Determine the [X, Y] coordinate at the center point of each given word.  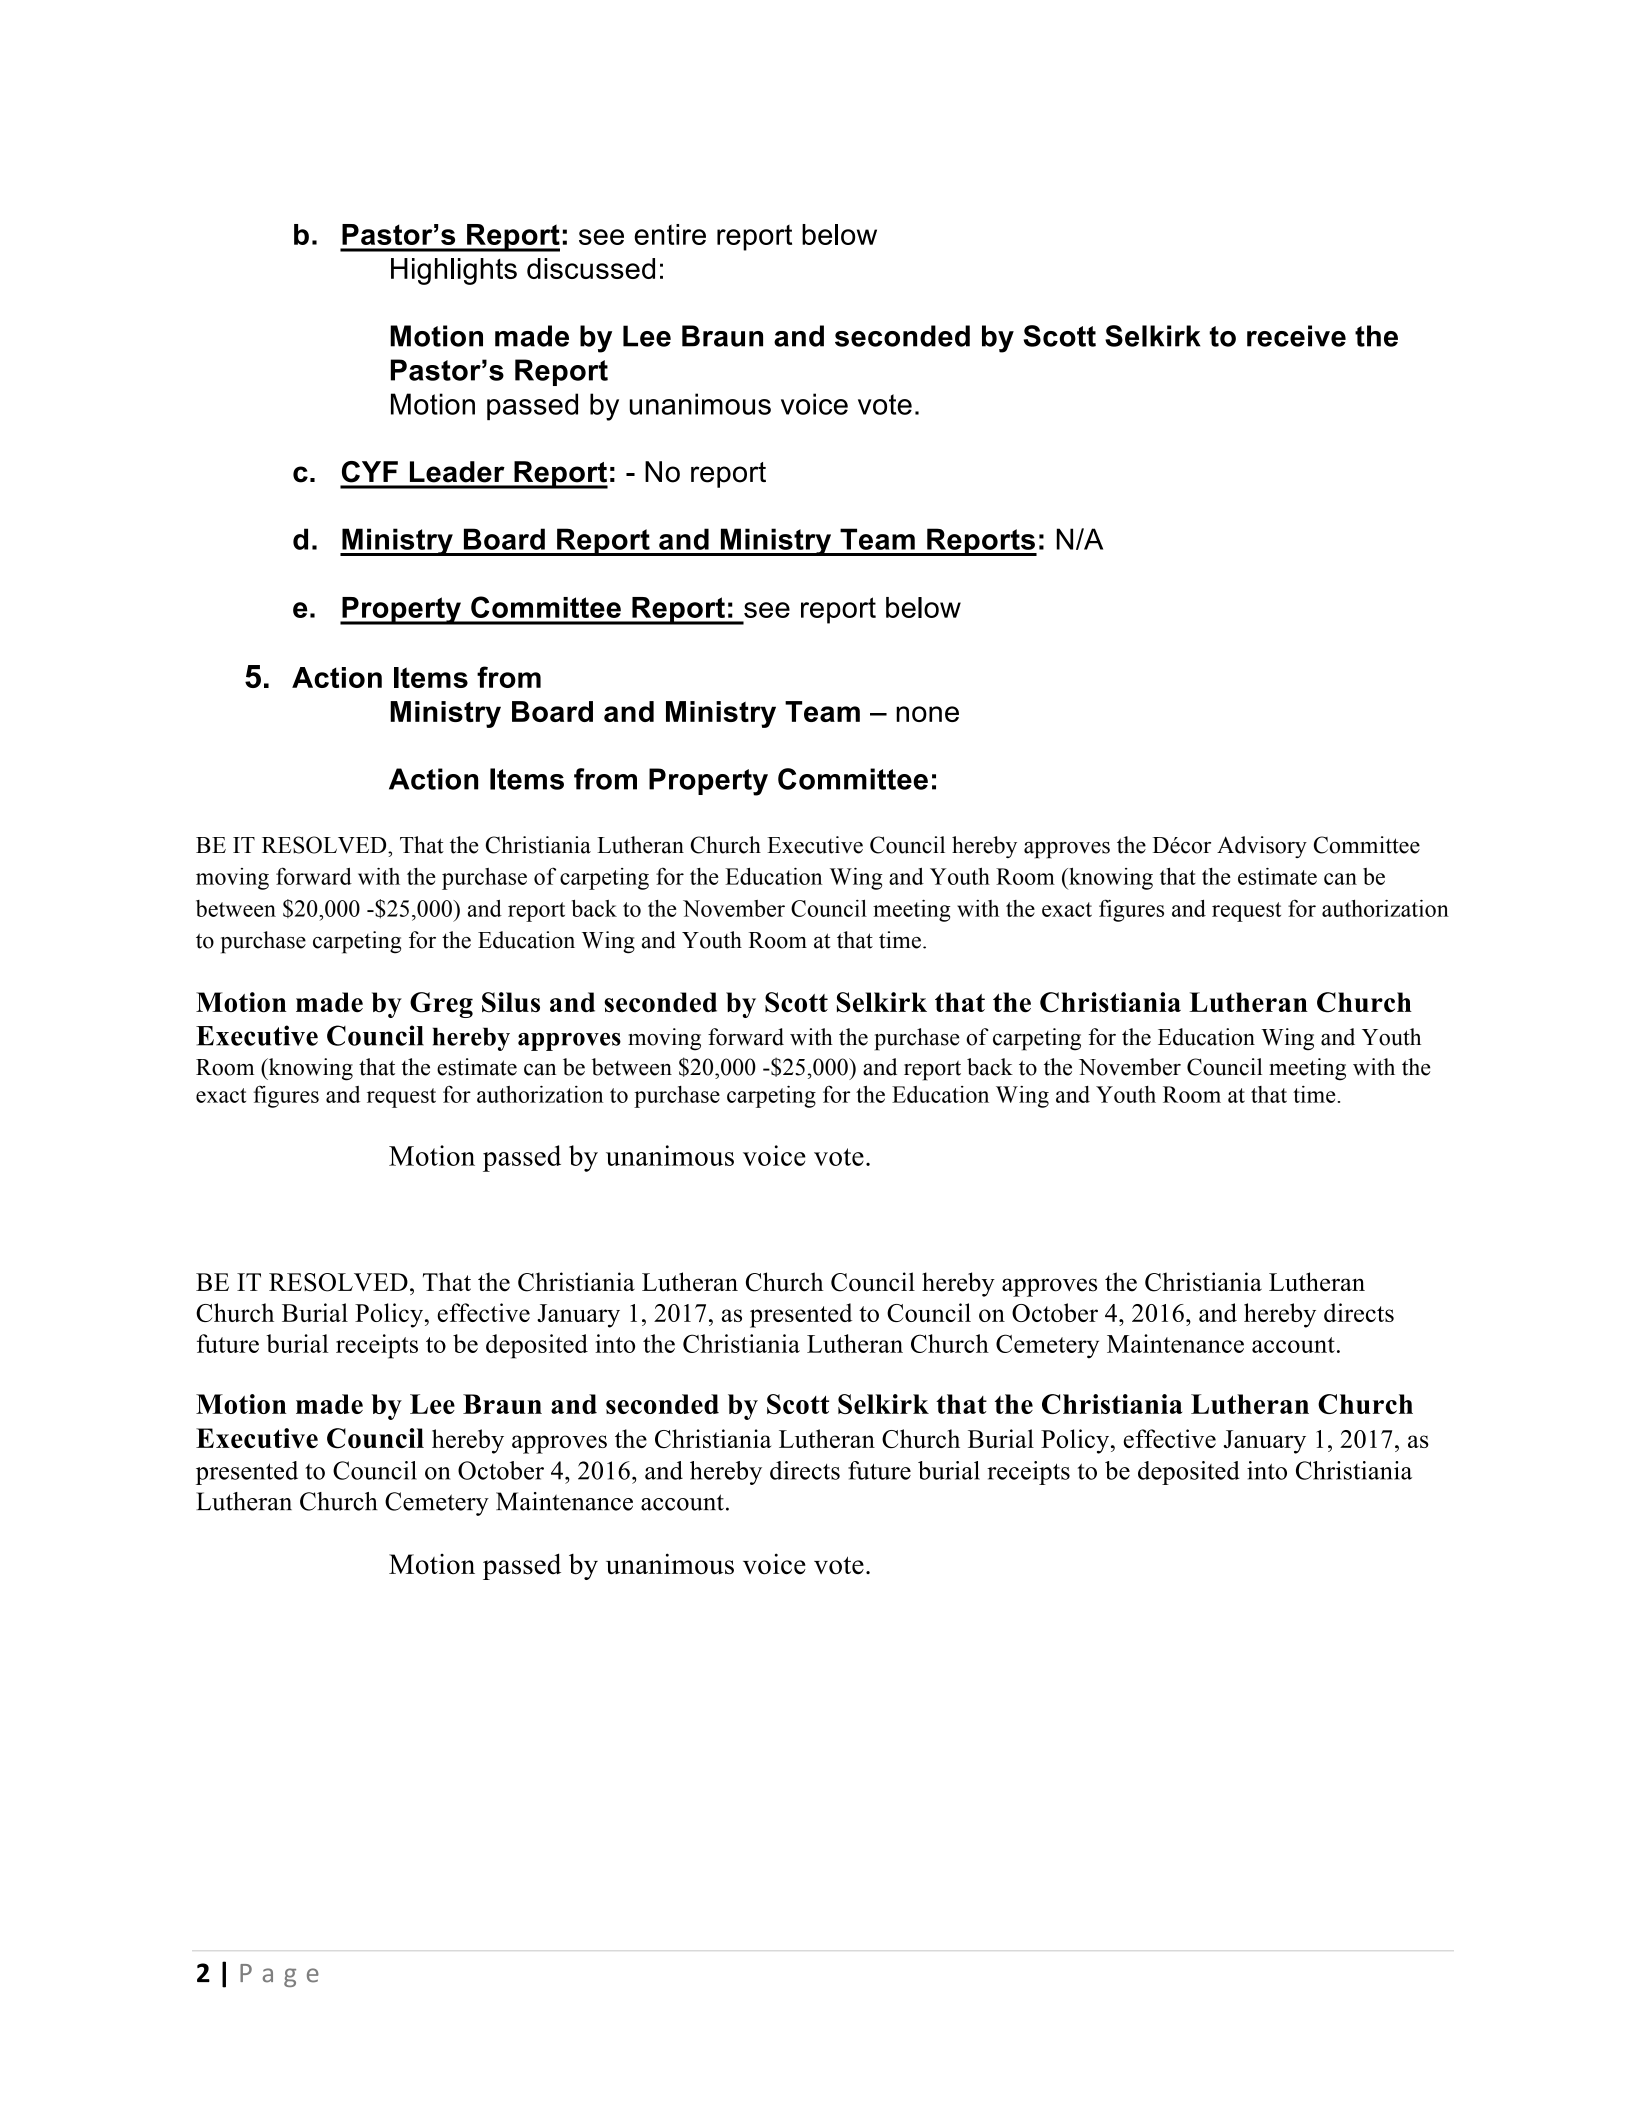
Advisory [1262, 847]
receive [1296, 336]
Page [279, 1975]
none [927, 714]
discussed [591, 268]
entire [670, 234]
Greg [441, 1005]
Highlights [454, 271]
